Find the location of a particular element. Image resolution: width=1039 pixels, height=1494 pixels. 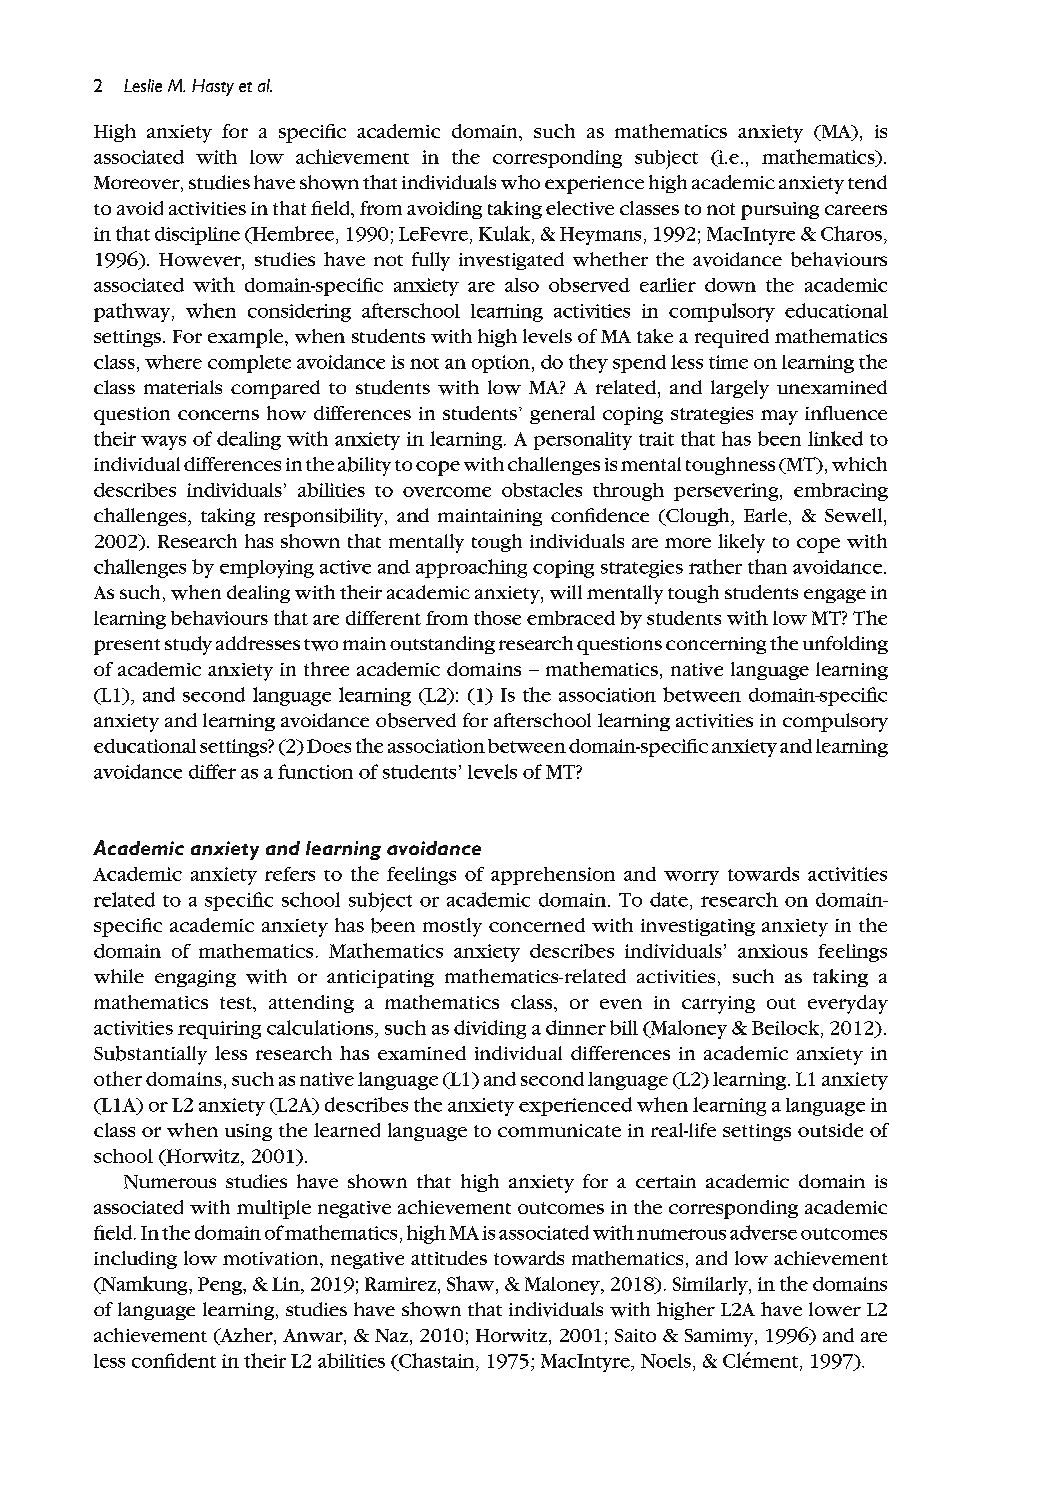

pursuing is located at coordinates (780, 211).
